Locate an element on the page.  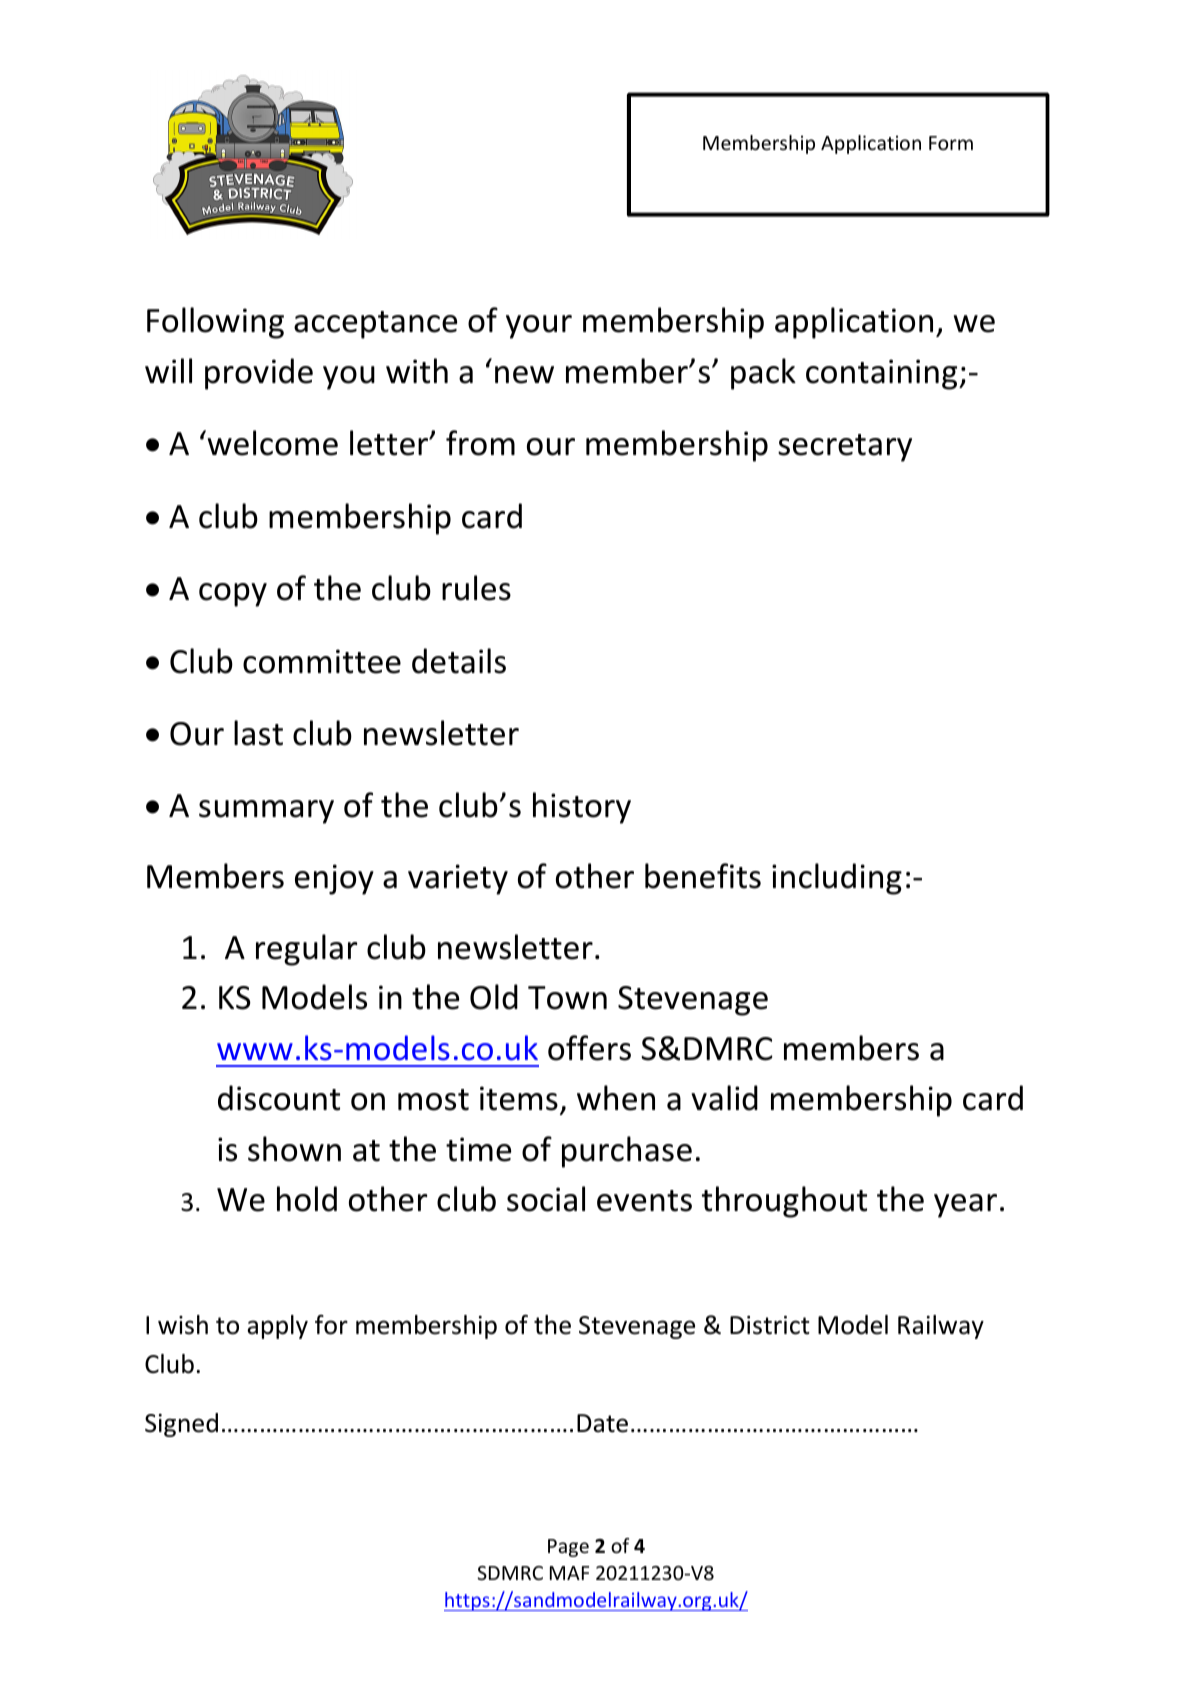
District is located at coordinates (770, 1325).
